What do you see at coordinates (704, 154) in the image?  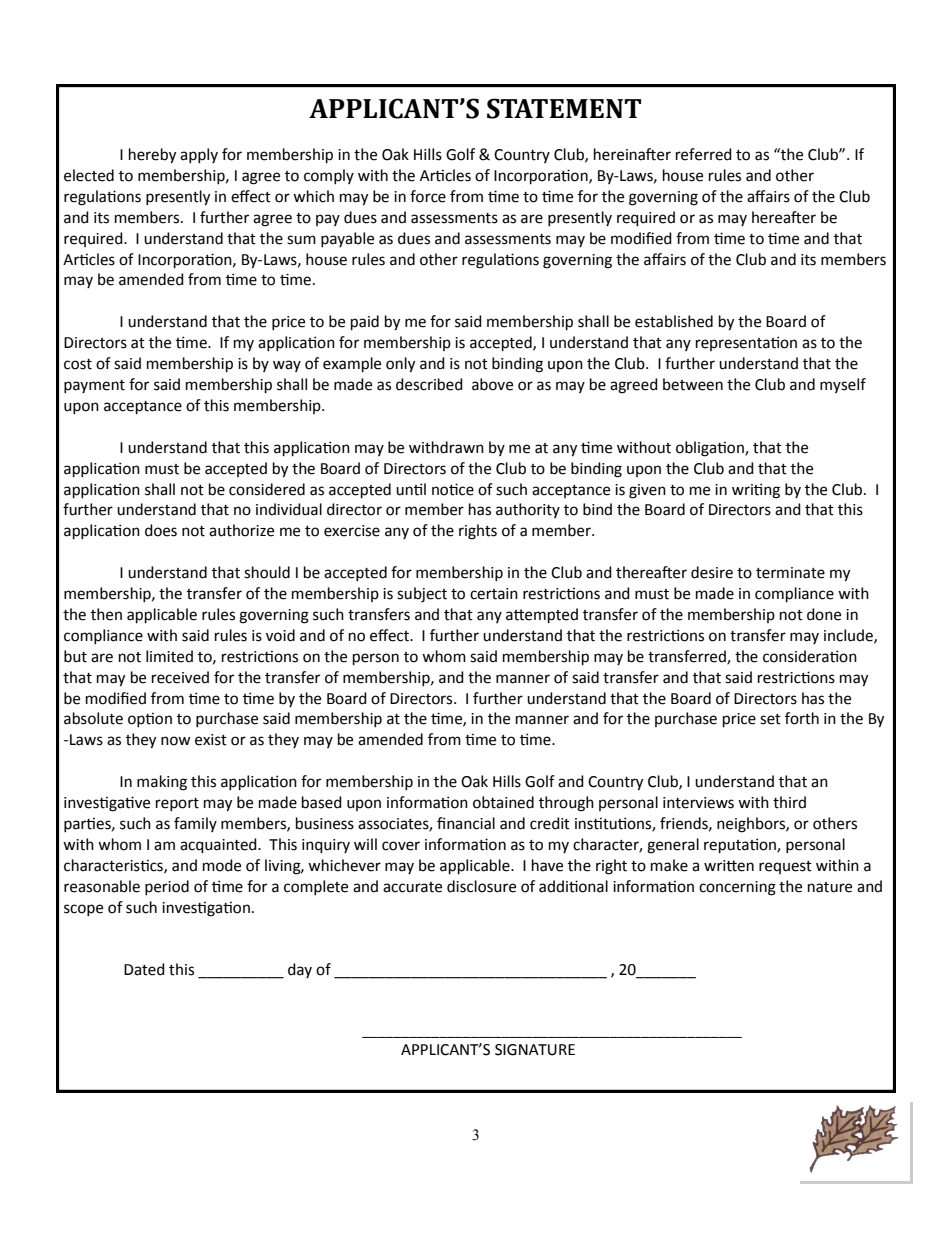 I see `referred` at bounding box center [704, 154].
